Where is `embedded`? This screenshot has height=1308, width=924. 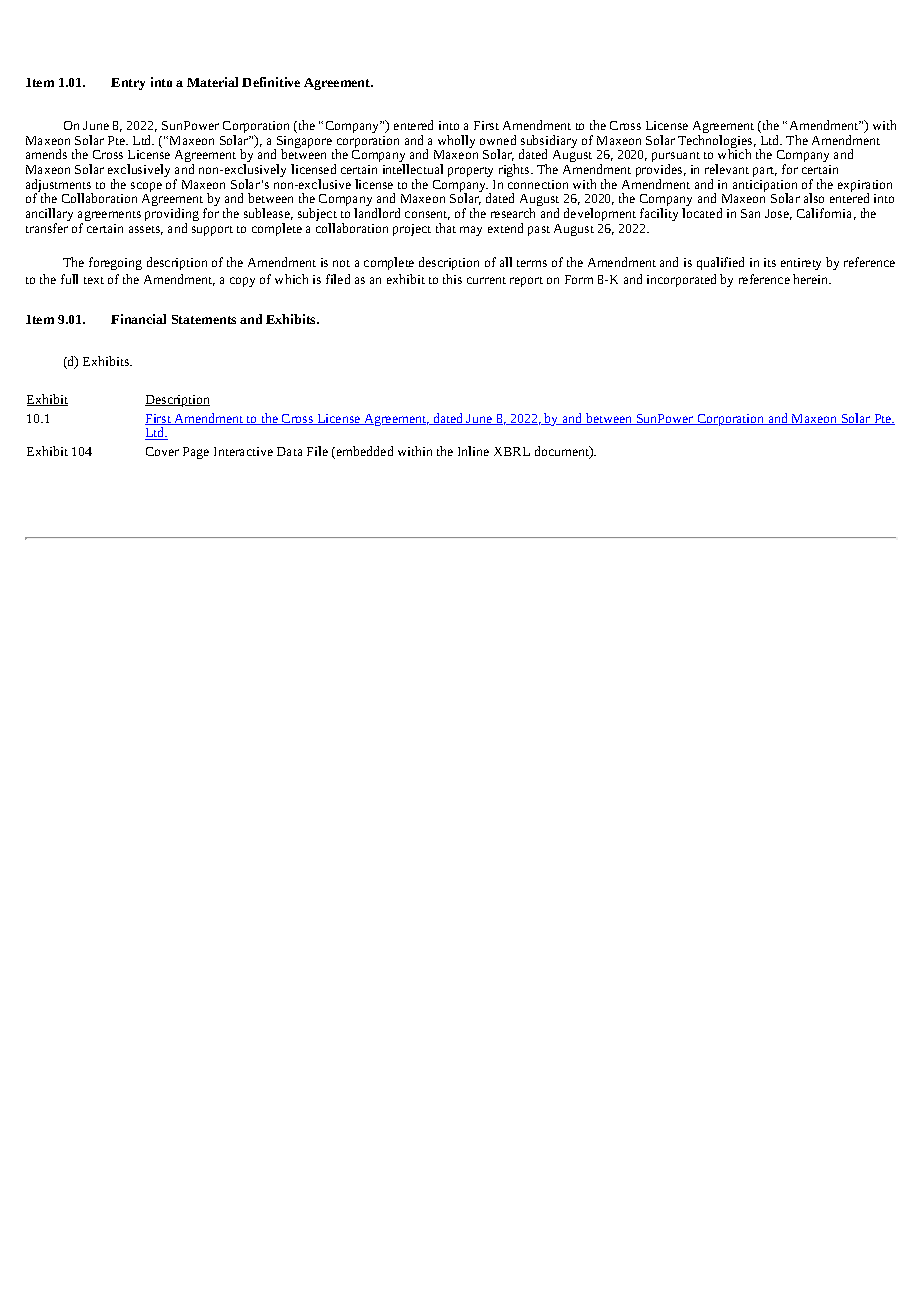 embedded is located at coordinates (365, 451).
